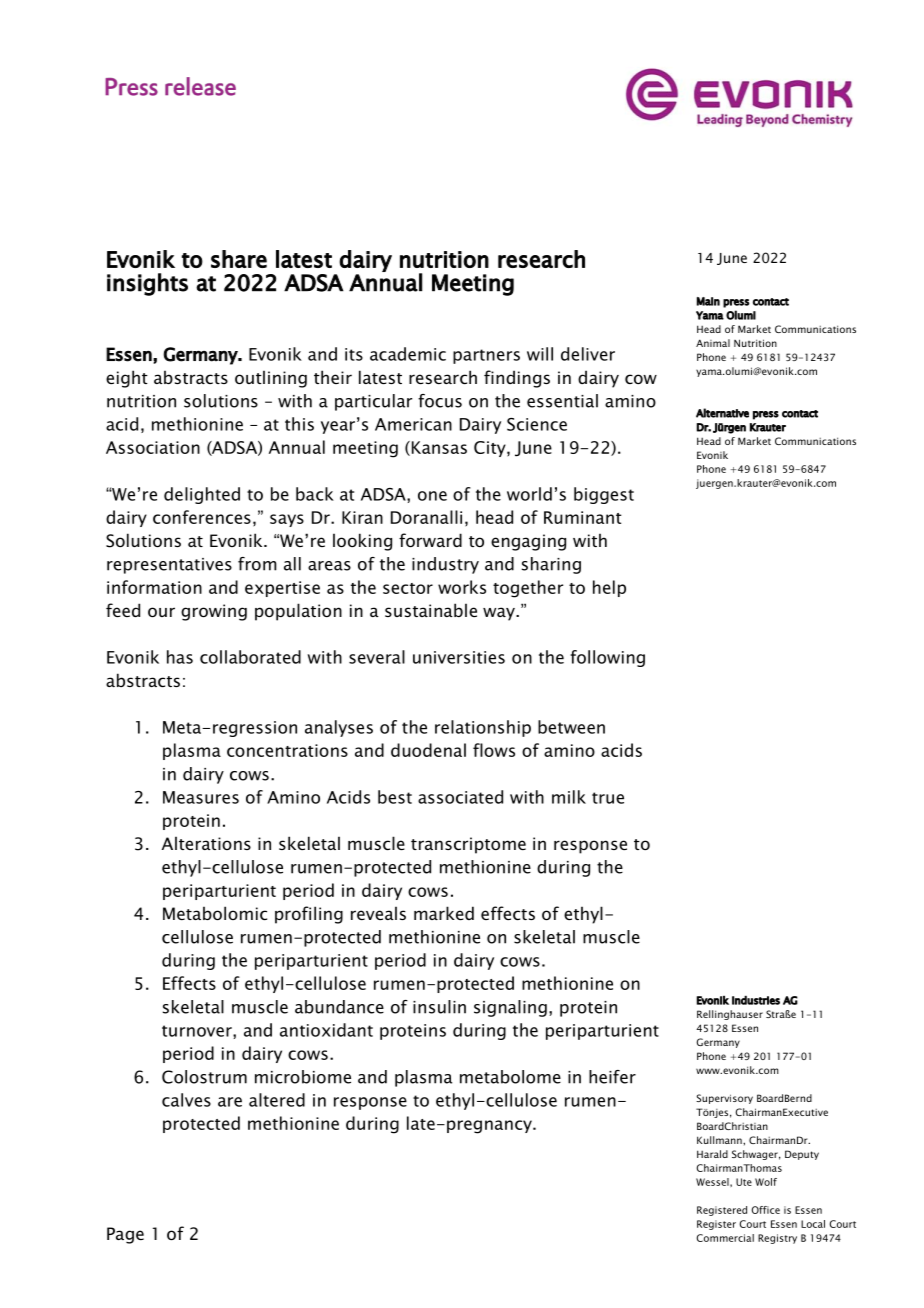 The image size is (924, 1308). Describe the element at coordinates (612, 1077) in the screenshot. I see `heifer` at that location.
